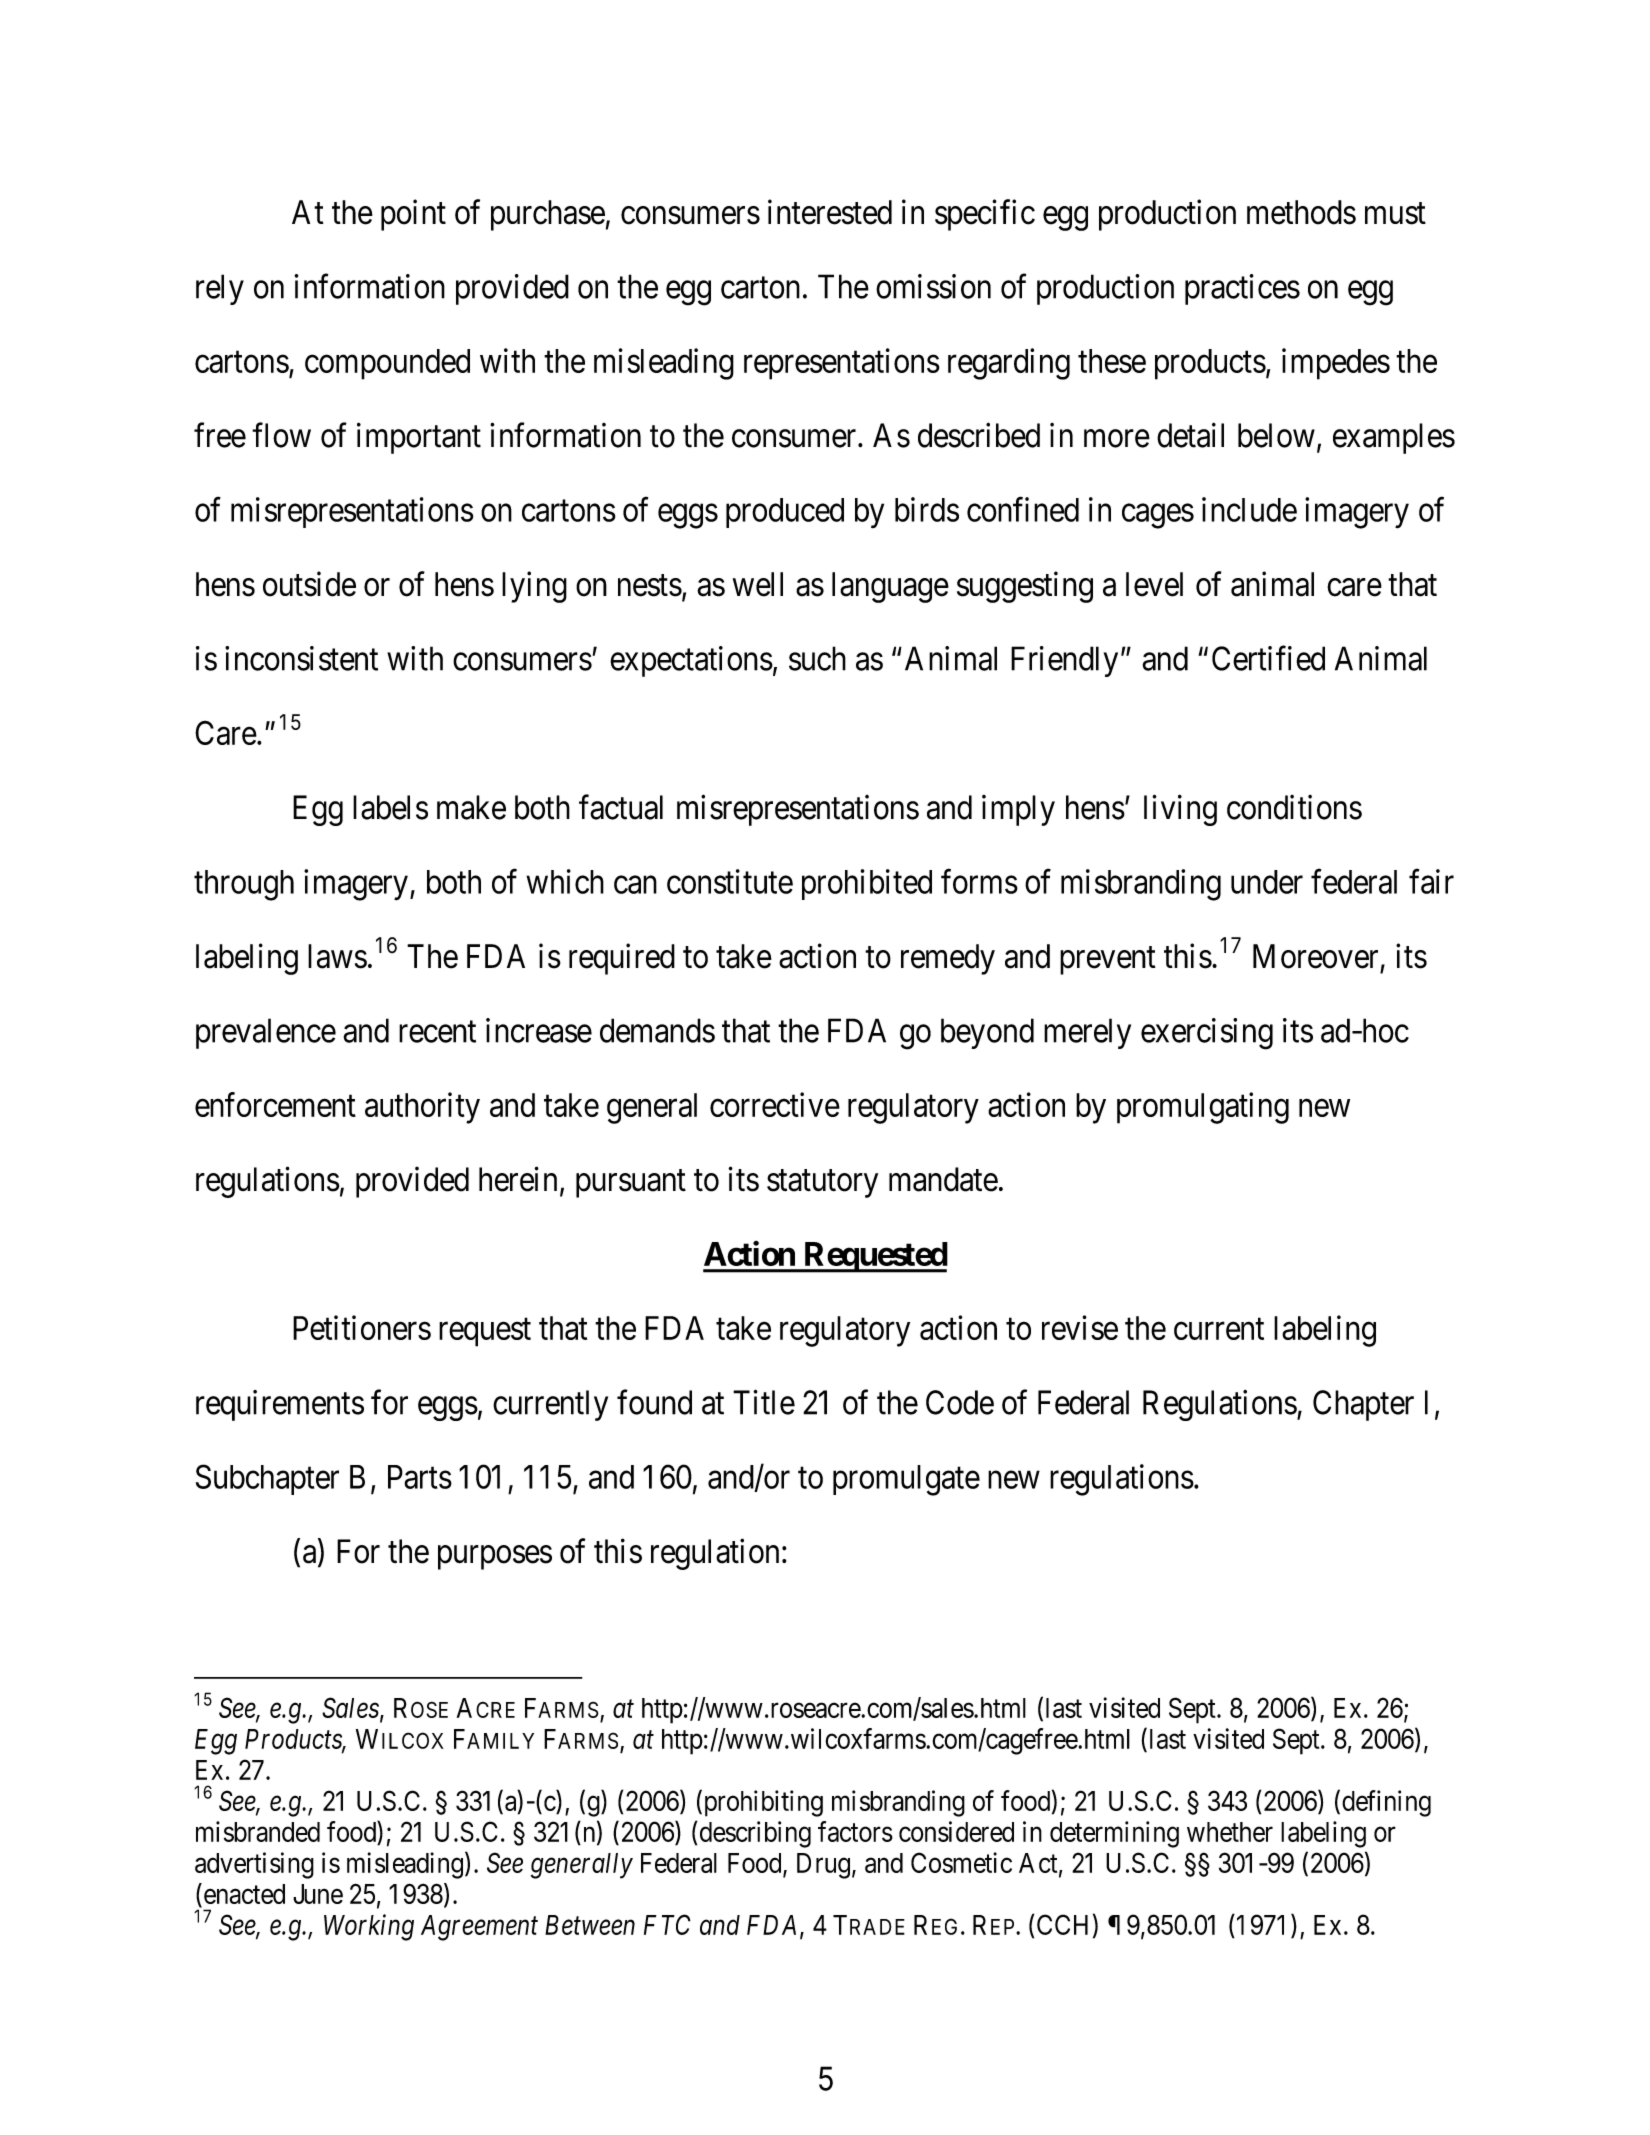 Image resolution: width=1650 pixels, height=2135 pixels. What do you see at coordinates (518, 1179) in the document?
I see `herein` at bounding box center [518, 1179].
